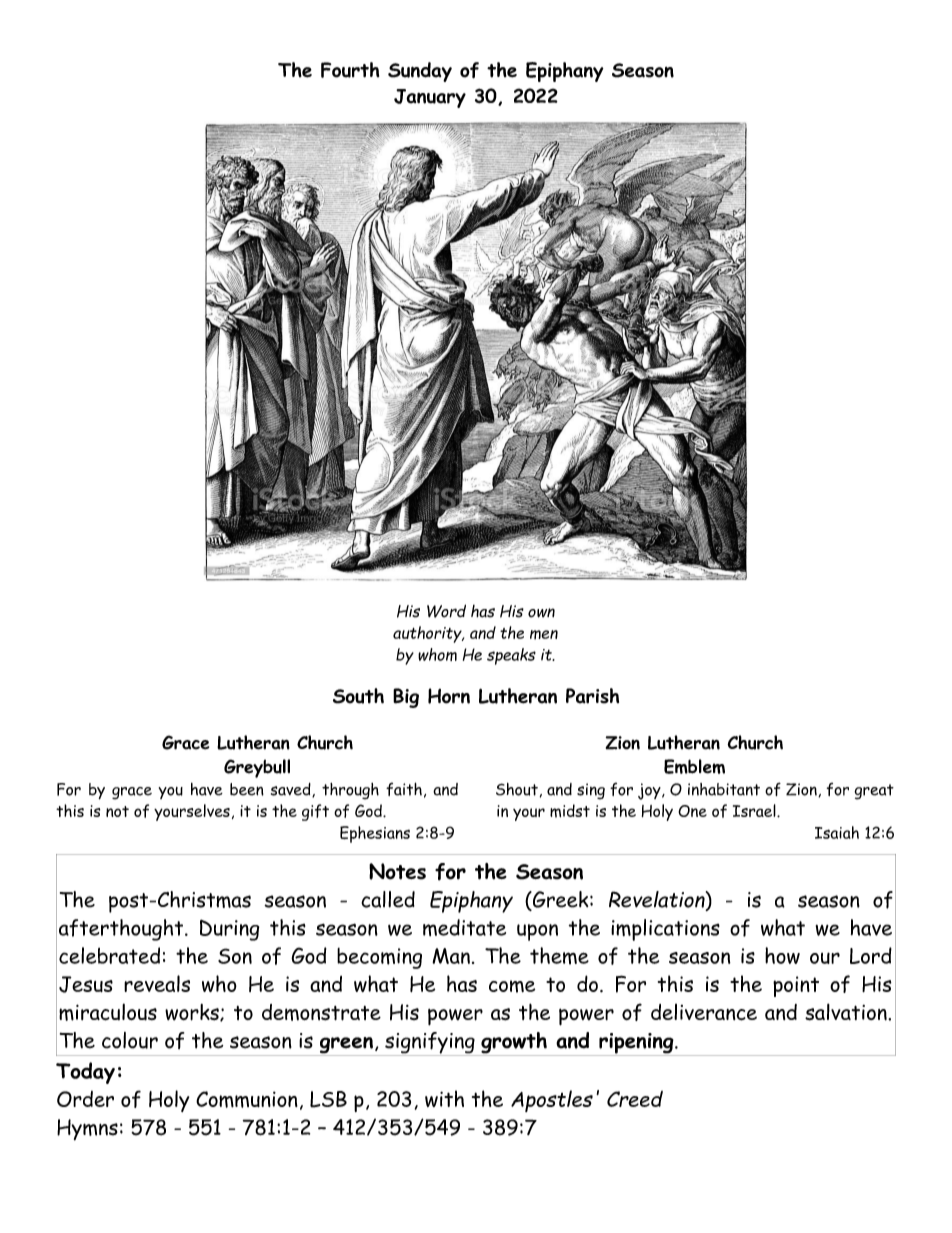 This screenshot has width=952, height=1233. Describe the element at coordinates (444, 1098) in the screenshot. I see `with` at that location.
